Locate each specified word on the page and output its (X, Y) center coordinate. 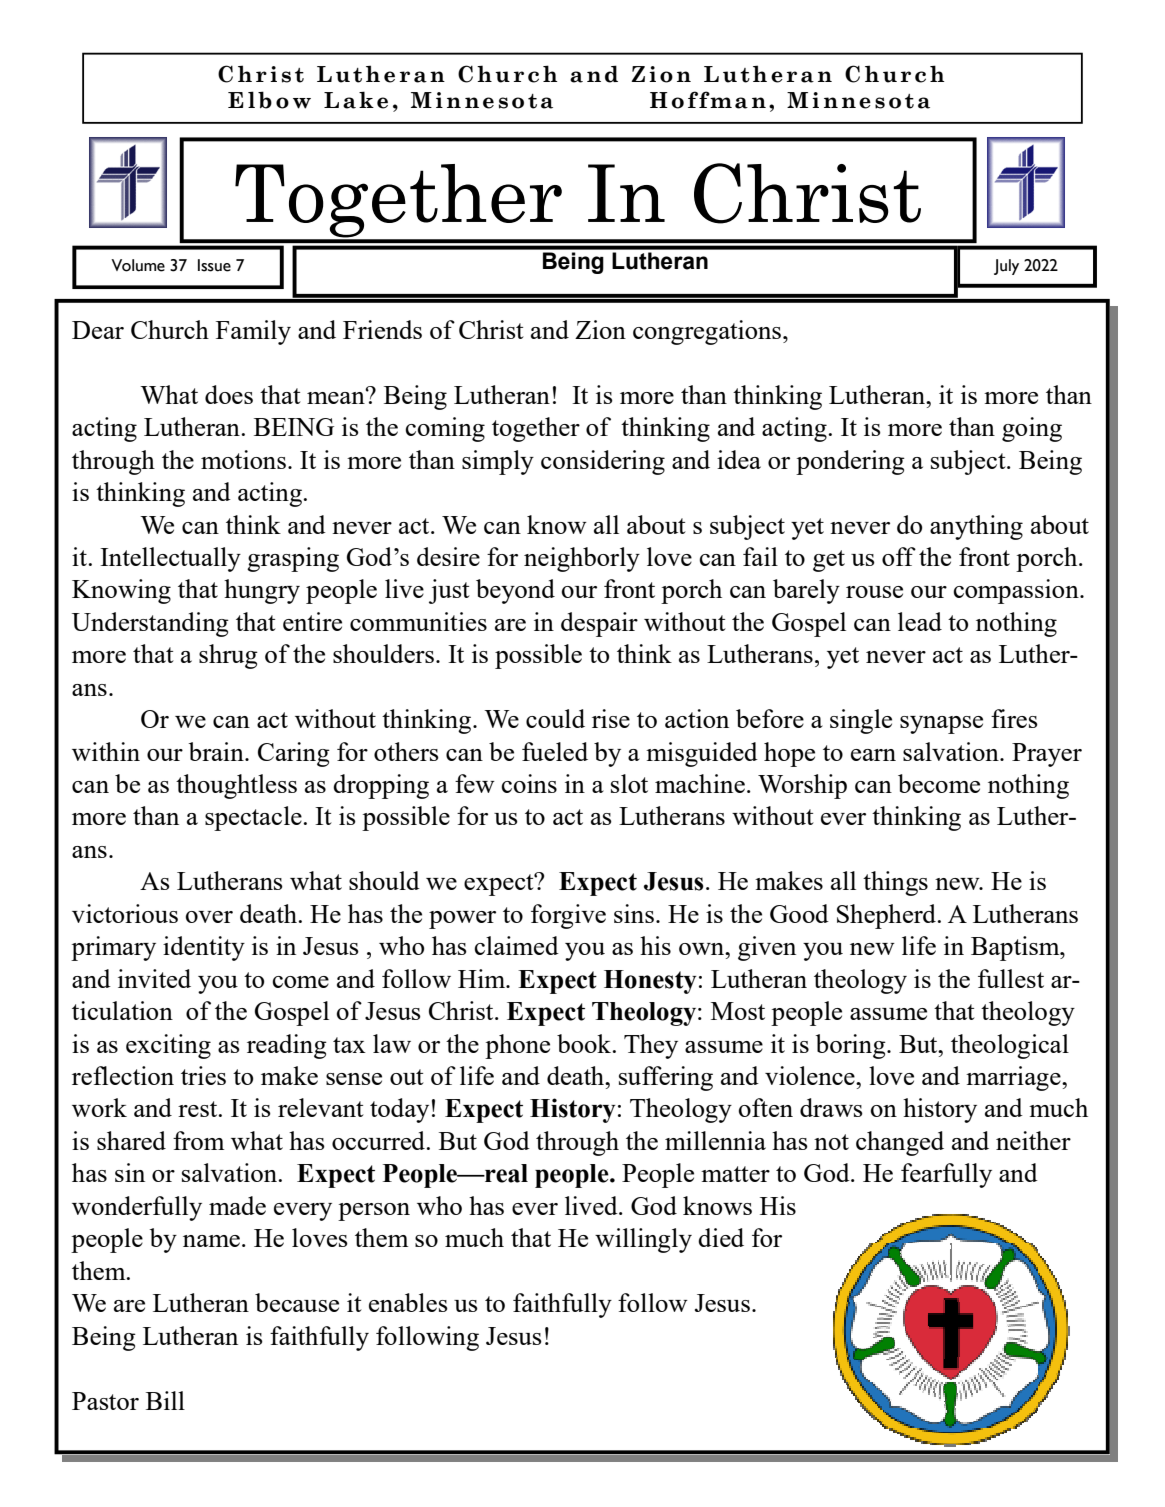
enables (408, 1302)
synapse (941, 725)
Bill (165, 1400)
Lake (356, 100)
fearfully (946, 1175)
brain (217, 751)
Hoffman (708, 100)
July (1006, 267)
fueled (555, 751)
